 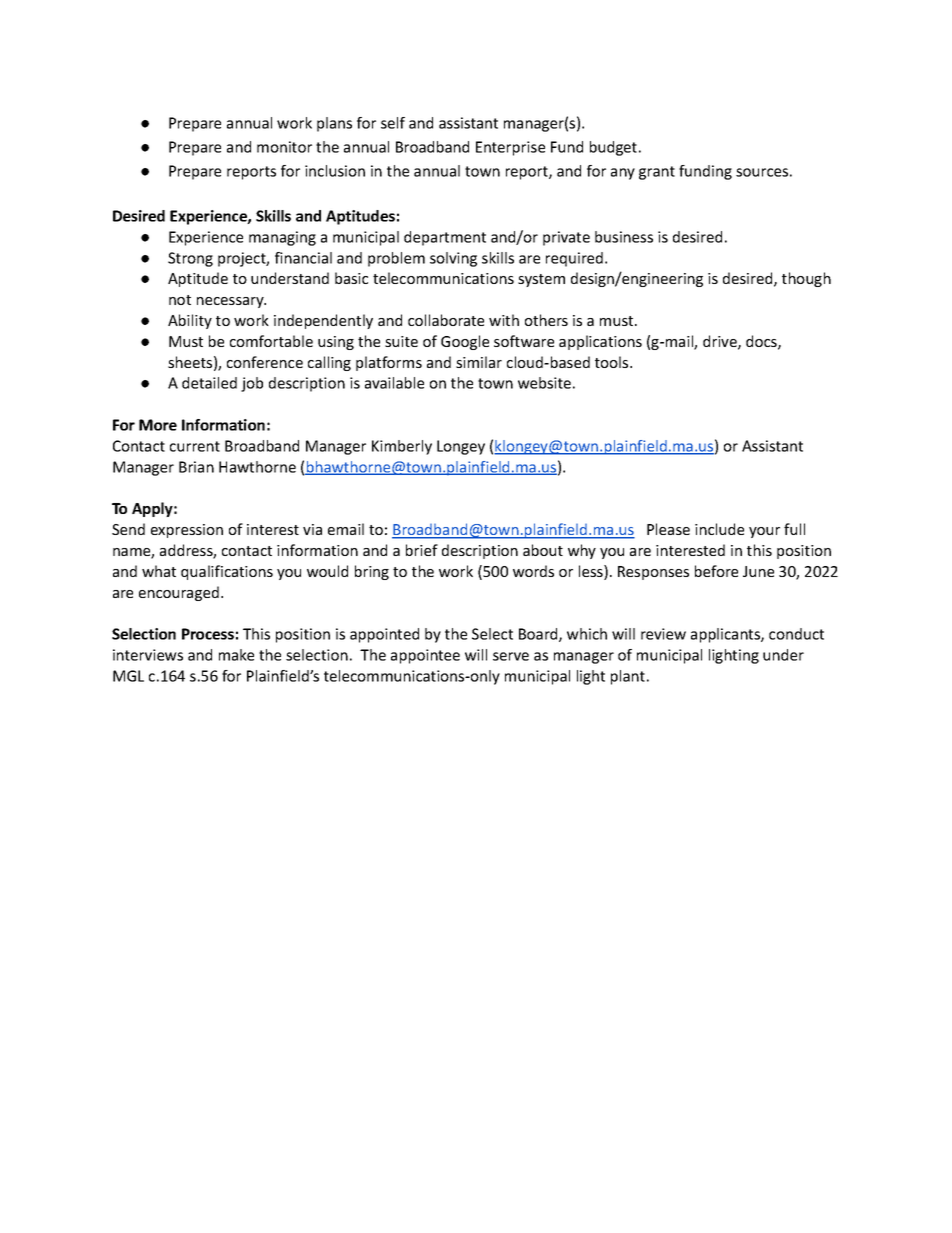 I want to click on business, so click(x=624, y=237).
